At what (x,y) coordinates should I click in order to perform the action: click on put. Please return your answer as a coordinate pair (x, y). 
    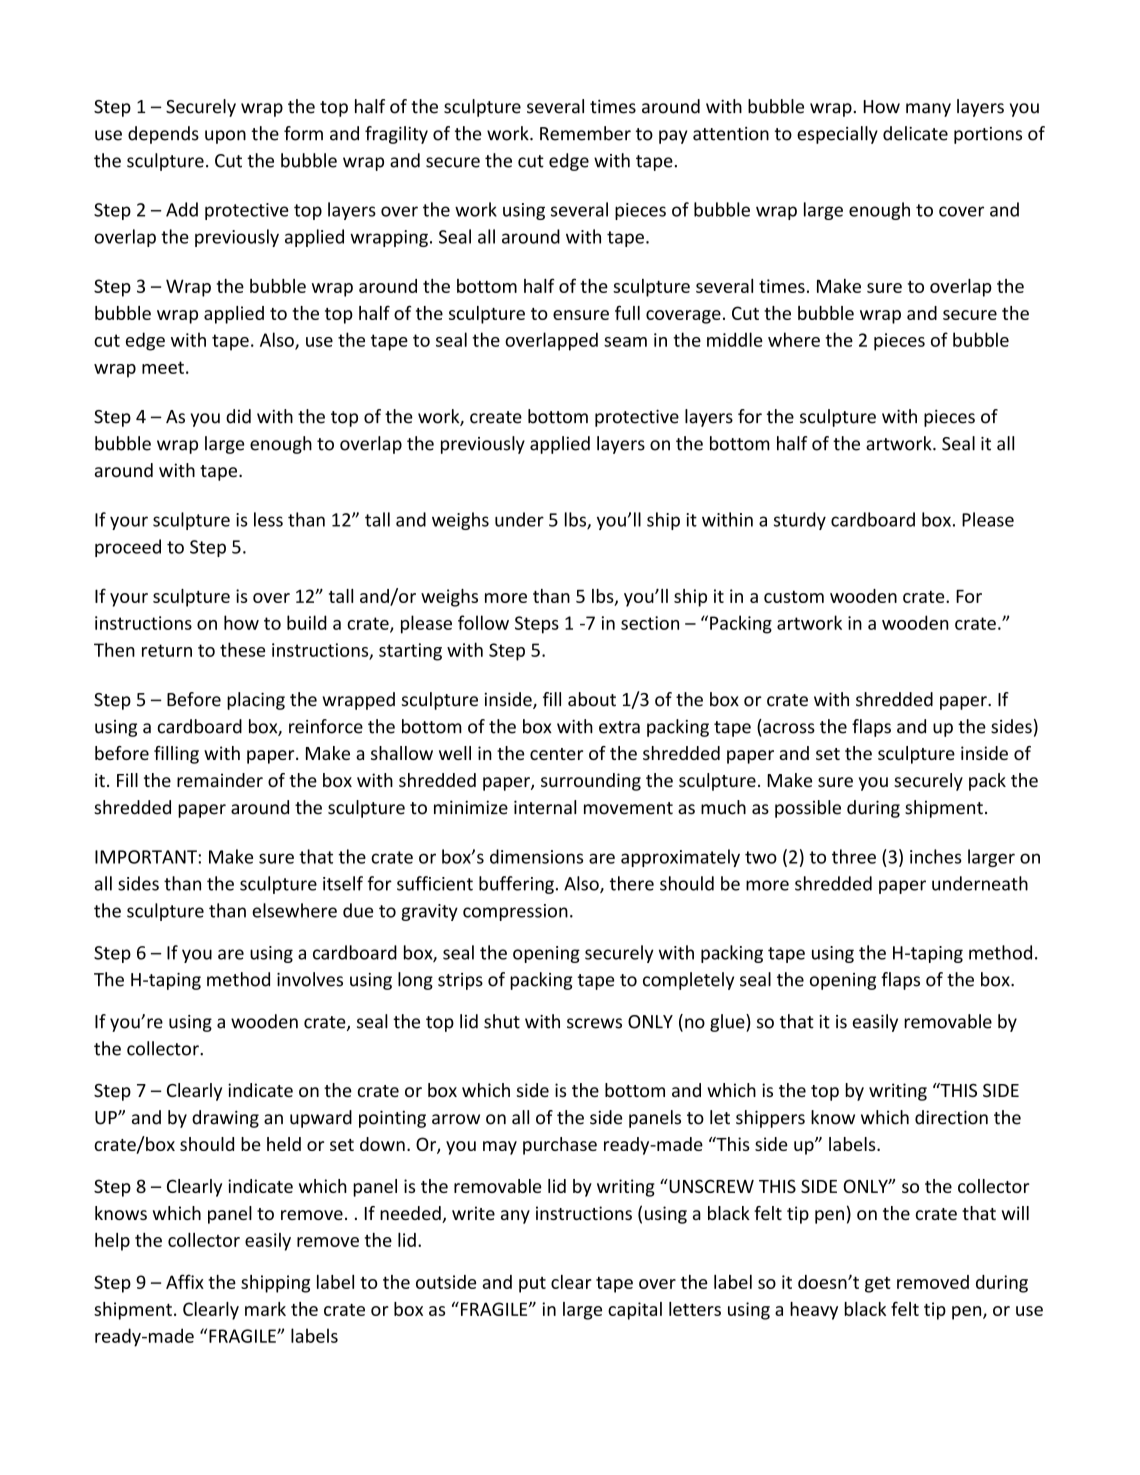
    Looking at the image, I should click on (532, 1285).
